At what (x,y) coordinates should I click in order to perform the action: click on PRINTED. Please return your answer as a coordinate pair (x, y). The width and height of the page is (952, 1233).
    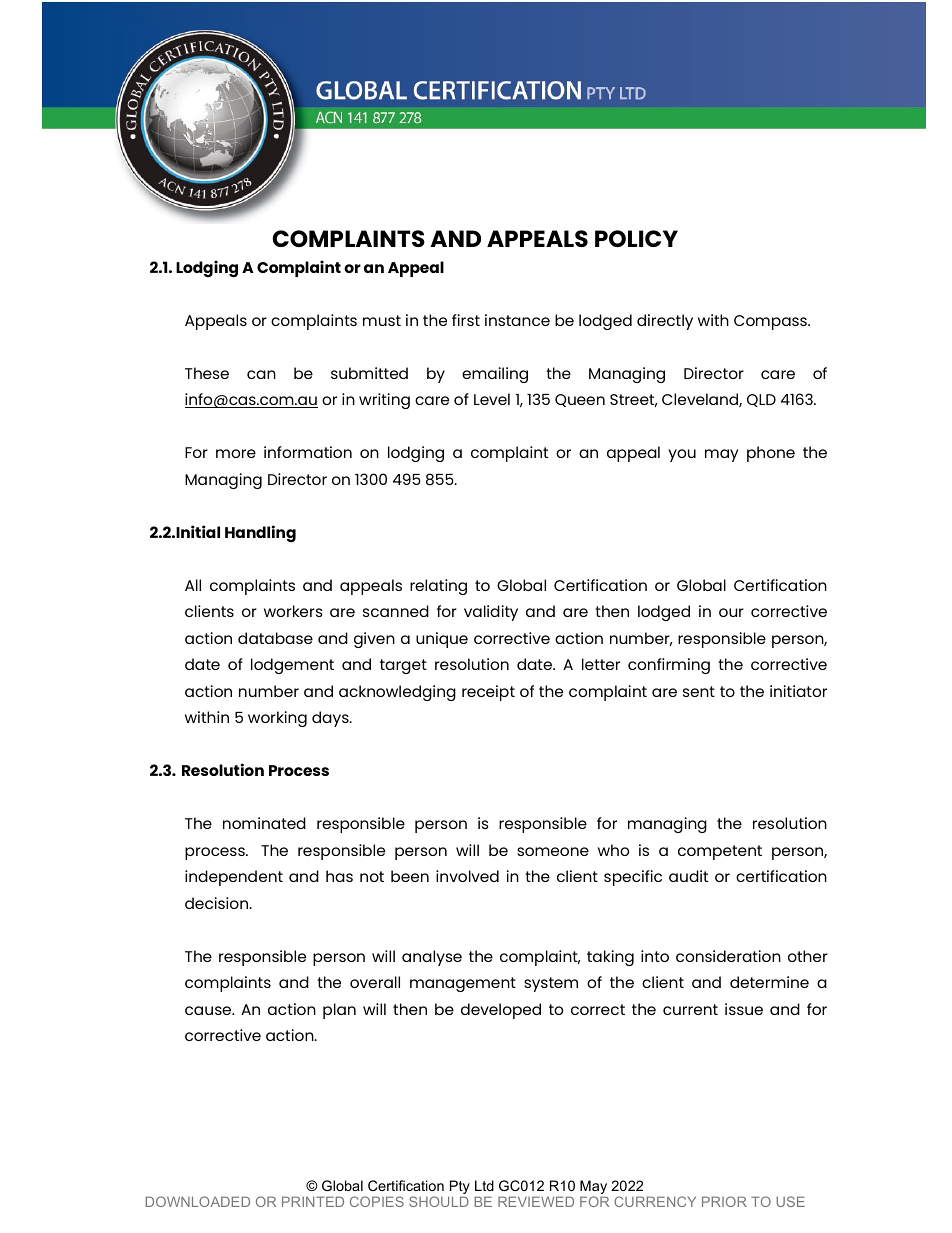
    Looking at the image, I should click on (313, 1201).
